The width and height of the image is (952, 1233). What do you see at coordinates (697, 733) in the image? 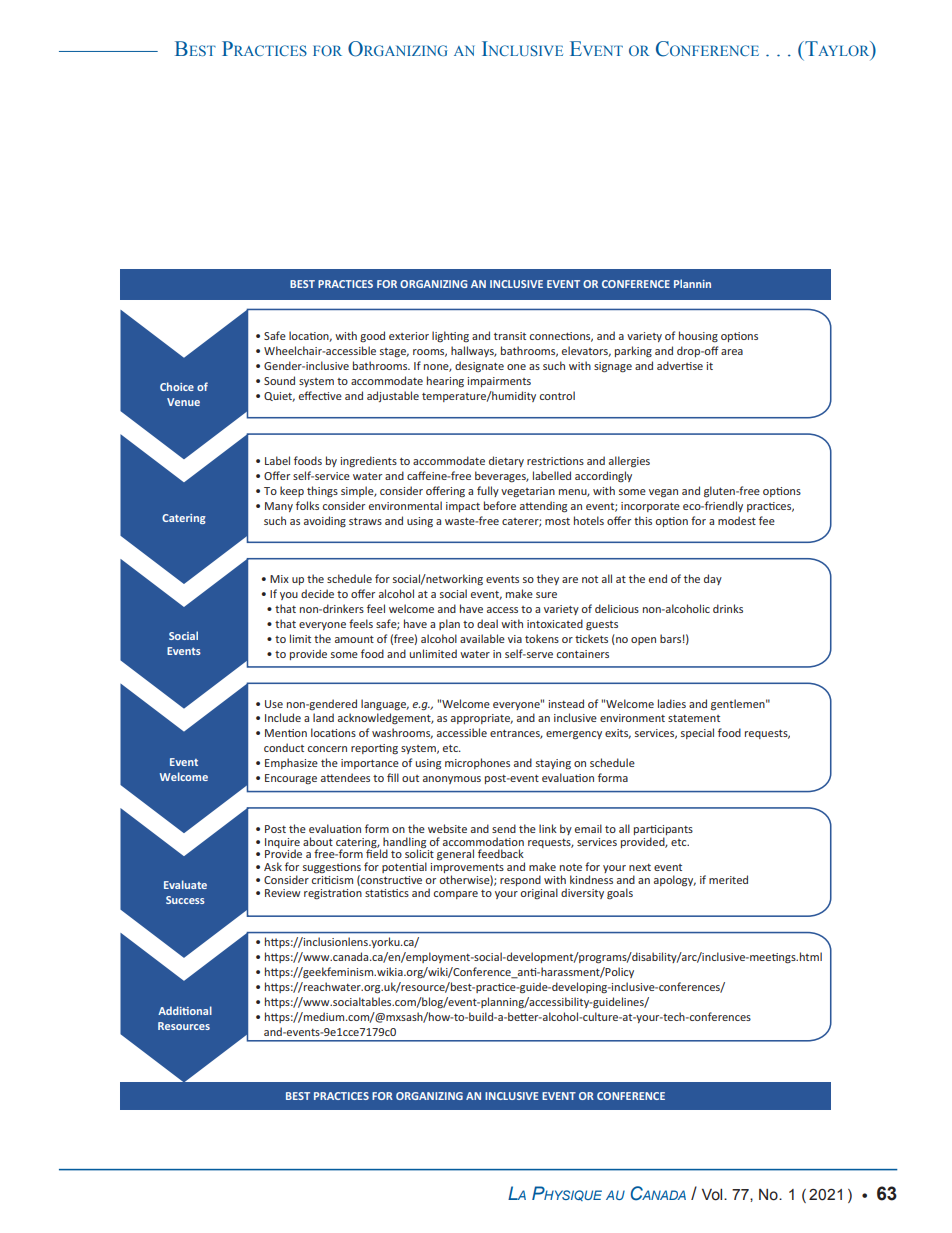
I see `special` at bounding box center [697, 733].
